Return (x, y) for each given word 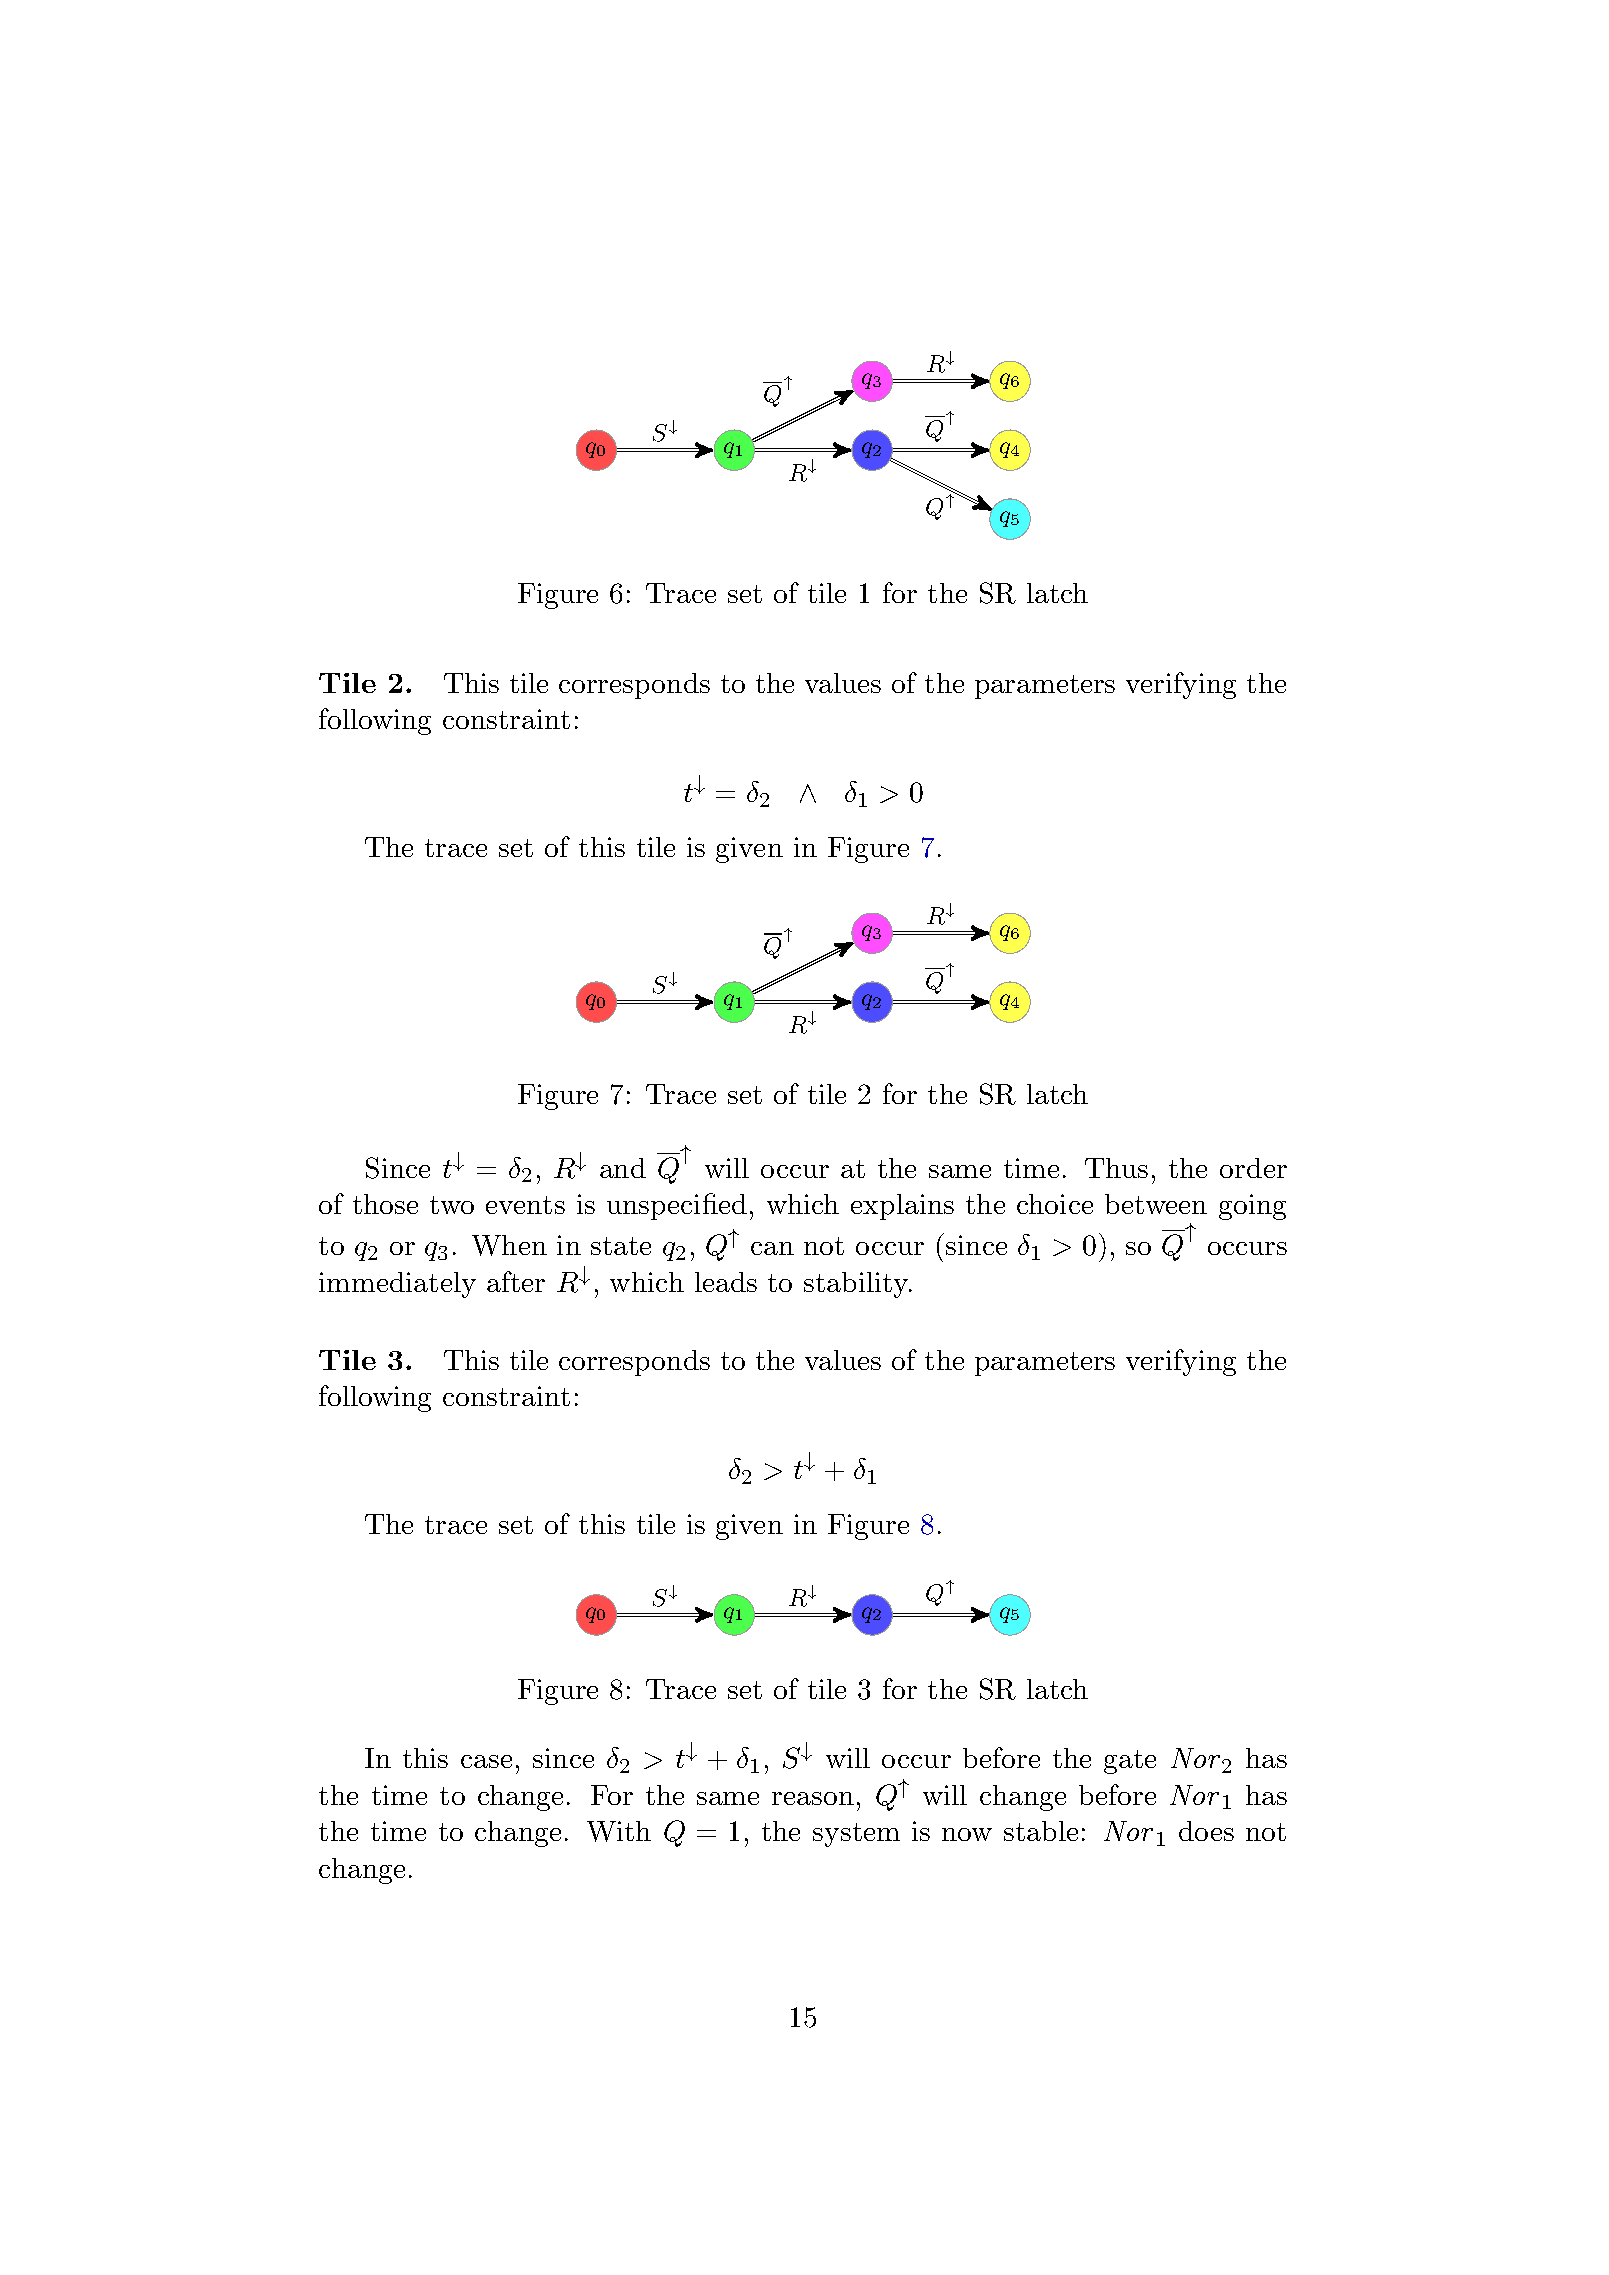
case (486, 1761)
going (1252, 1207)
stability (857, 1285)
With (619, 1831)
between (1156, 1204)
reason (813, 1798)
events (525, 1205)
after (516, 1281)
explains (902, 1207)
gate (1130, 1762)
